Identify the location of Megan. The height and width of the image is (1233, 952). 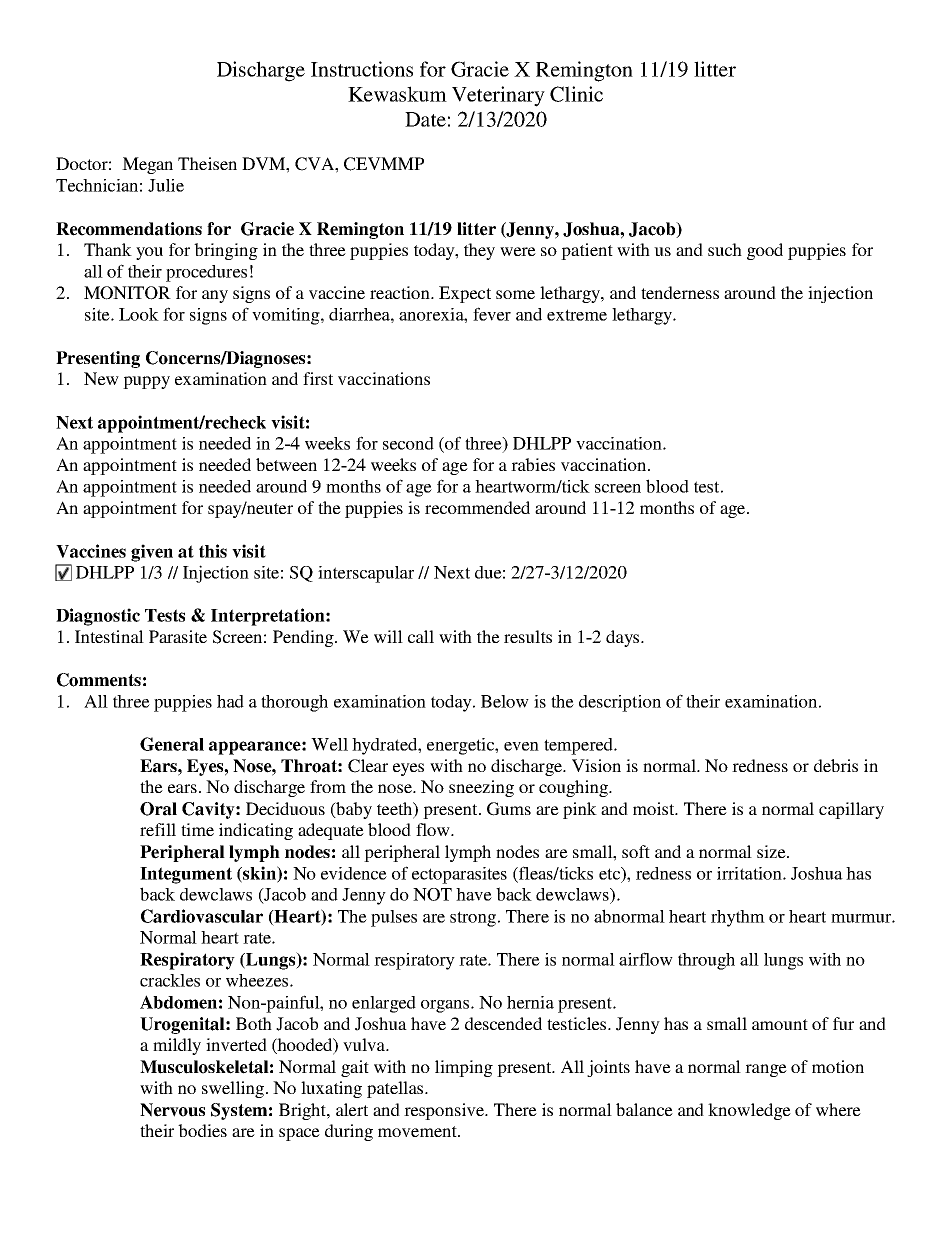
(147, 165).
